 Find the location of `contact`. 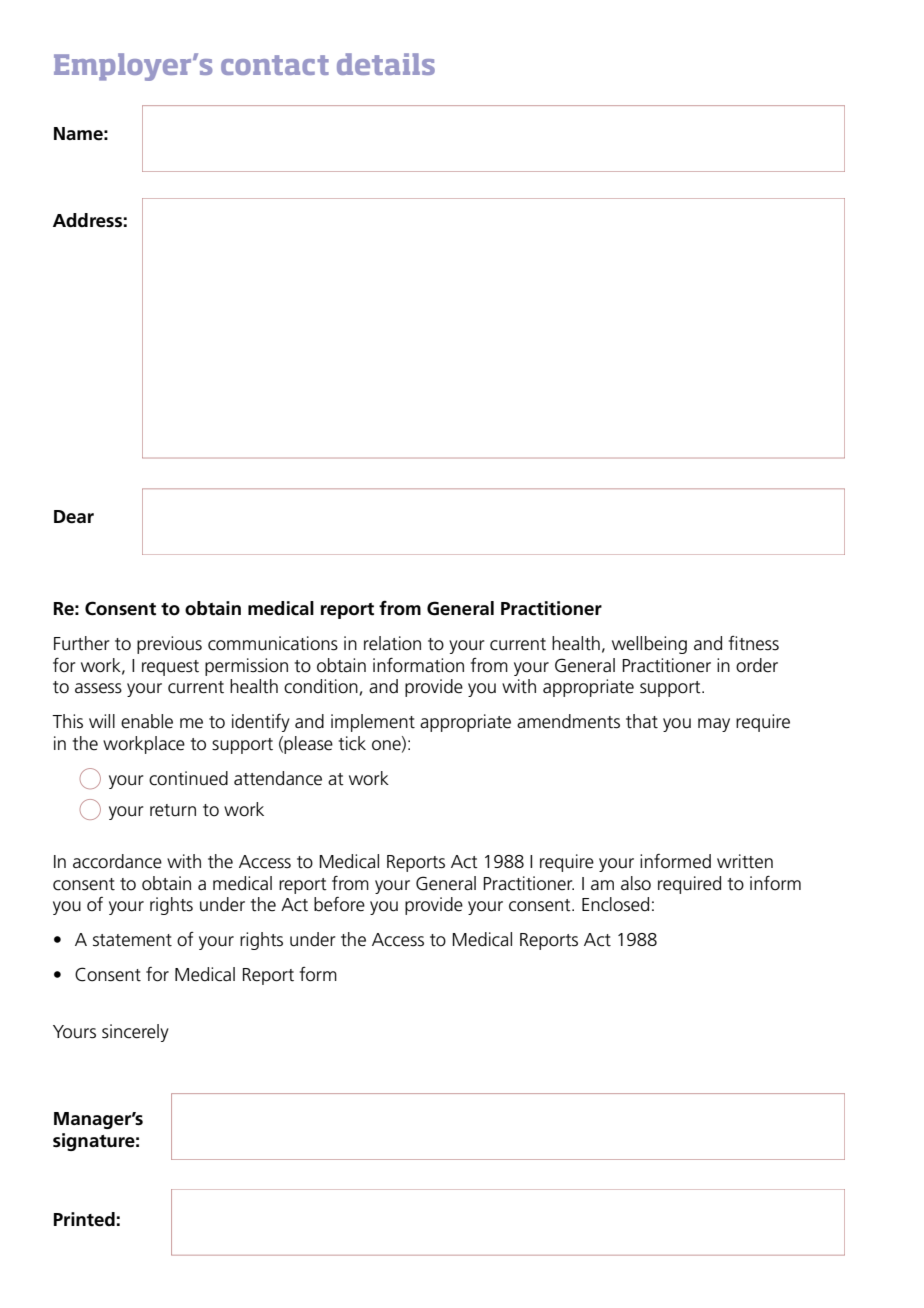

contact is located at coordinates (275, 65).
